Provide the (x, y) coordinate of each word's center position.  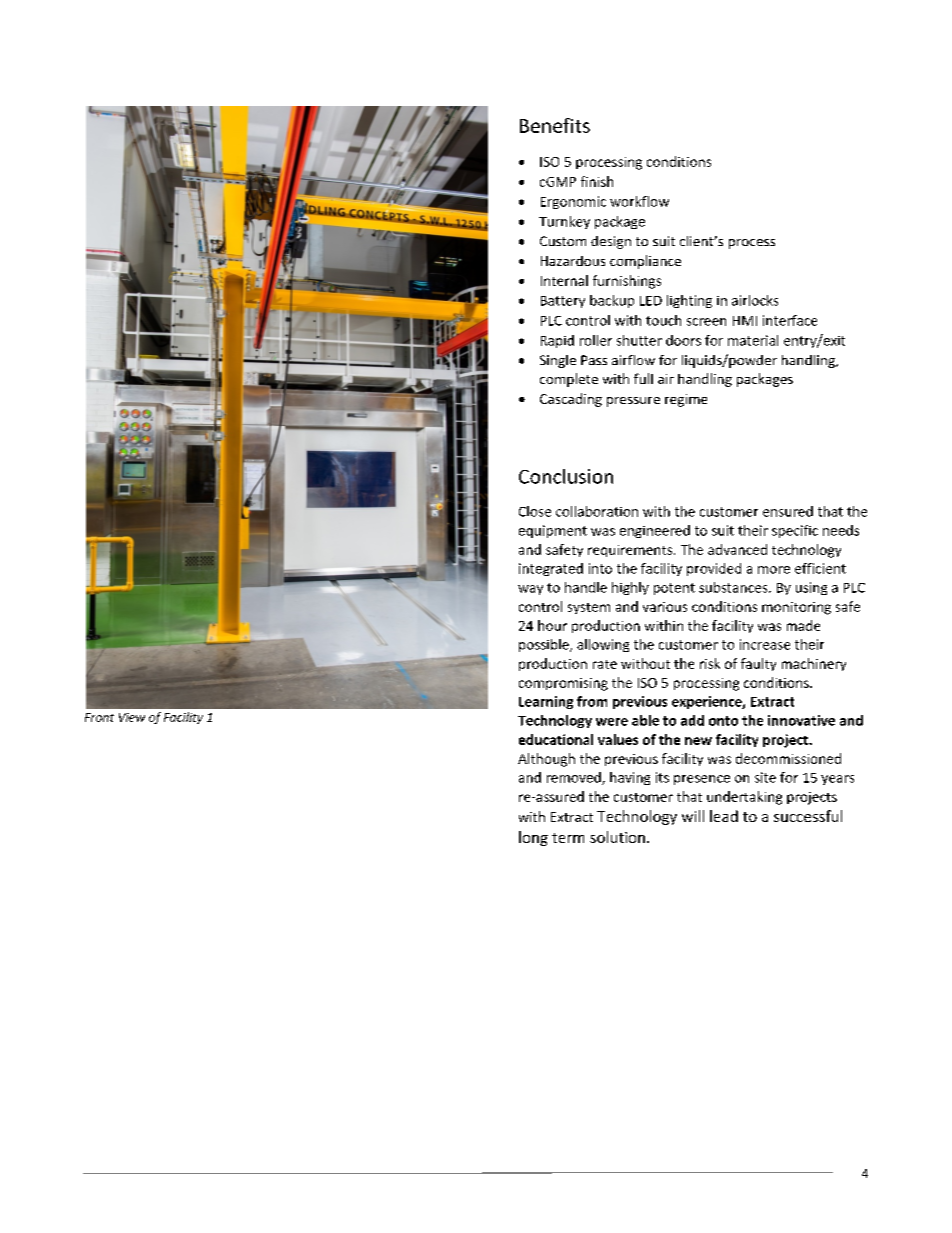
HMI (745, 321)
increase (765, 644)
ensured (788, 511)
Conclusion (566, 476)
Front (99, 717)
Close (535, 511)
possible (545, 645)
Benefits (555, 125)
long (533, 838)
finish (597, 181)
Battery (563, 302)
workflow (639, 201)
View (132, 717)
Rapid (557, 341)
